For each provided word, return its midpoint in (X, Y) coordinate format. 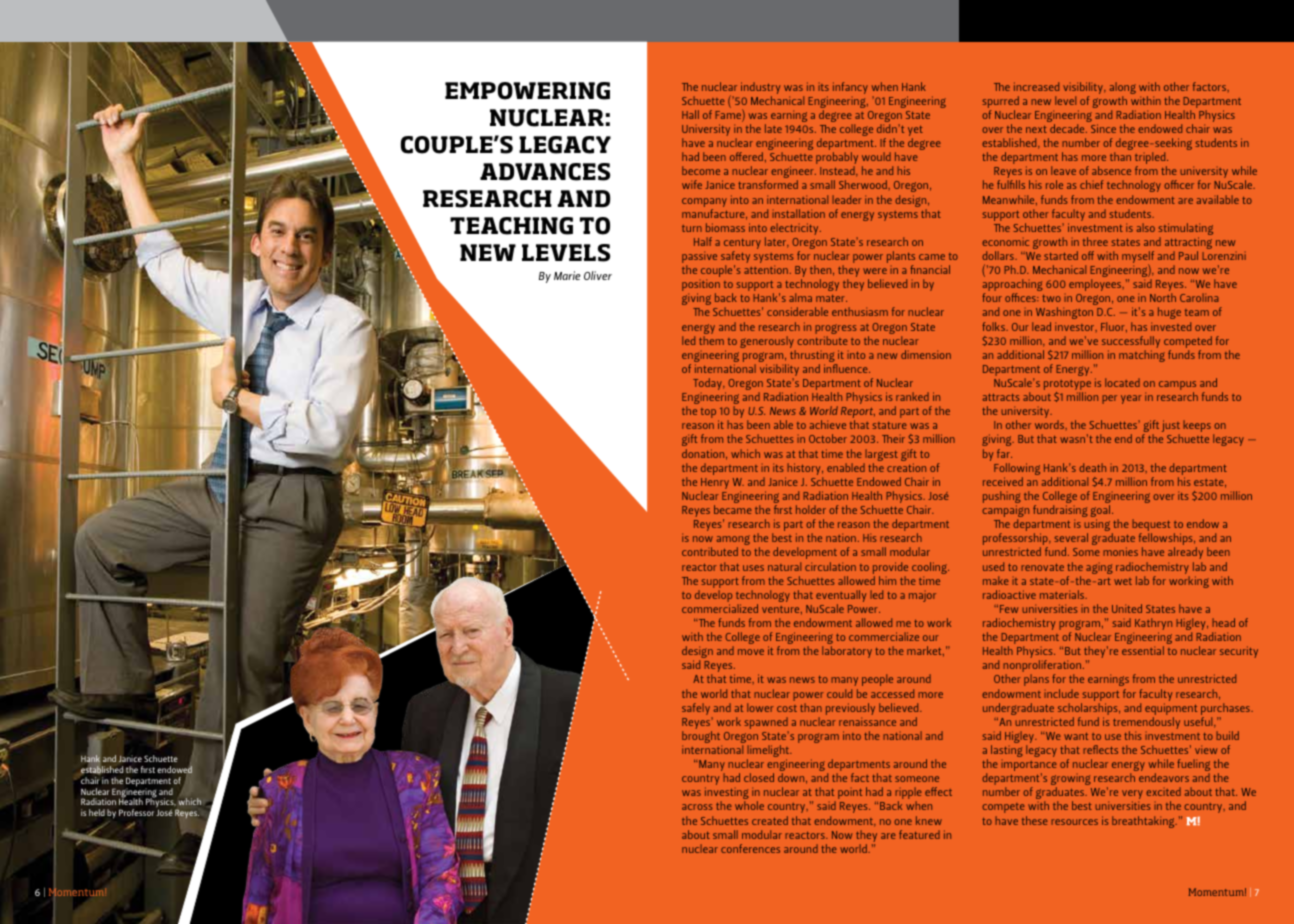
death (1092, 467)
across (697, 807)
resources (1074, 822)
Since (1103, 128)
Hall (690, 114)
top (708, 413)
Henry (715, 485)
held (97, 812)
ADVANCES (545, 172)
